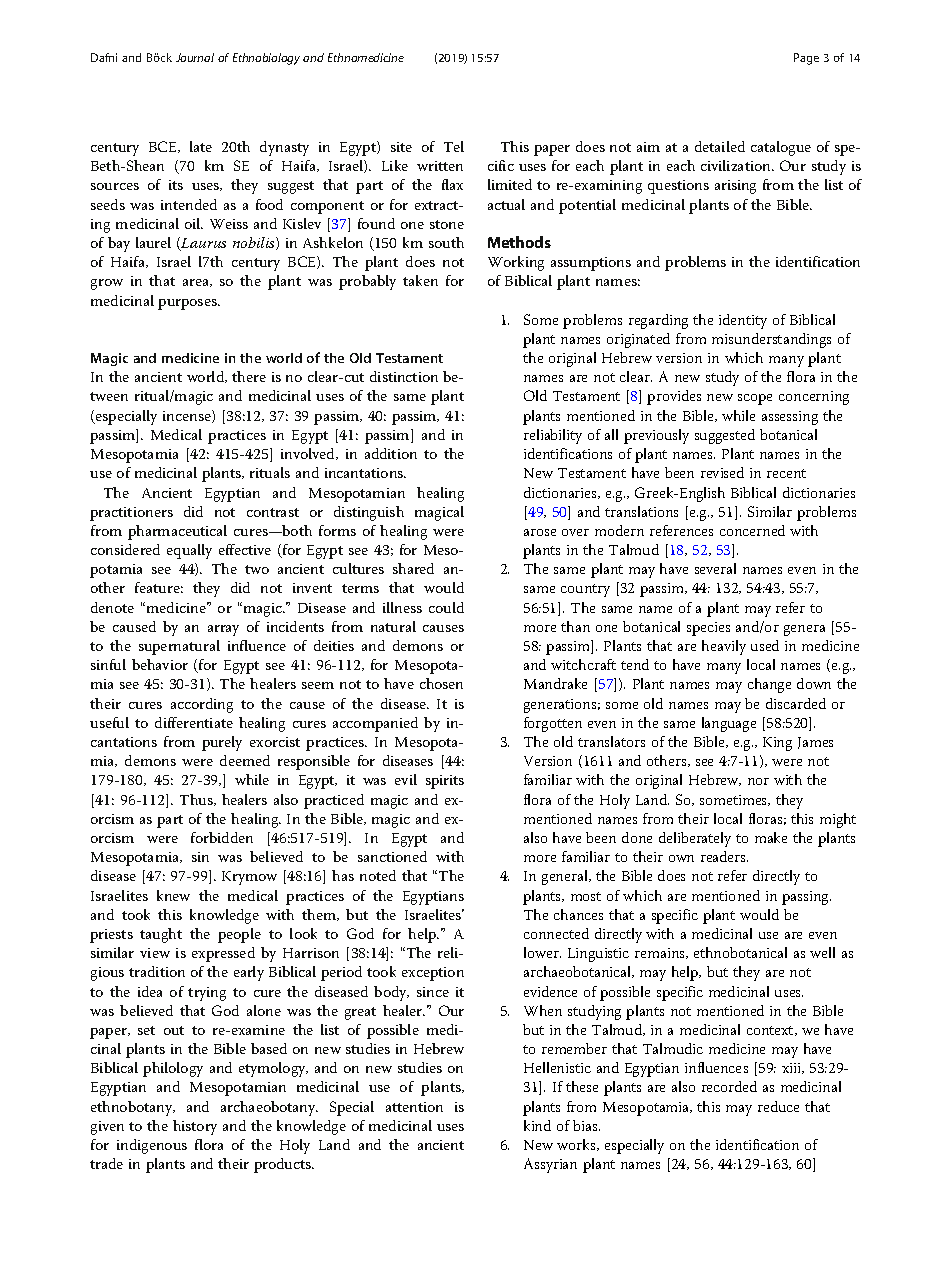  Describe the element at coordinates (195, 1127) in the document. I see `history` at that location.
